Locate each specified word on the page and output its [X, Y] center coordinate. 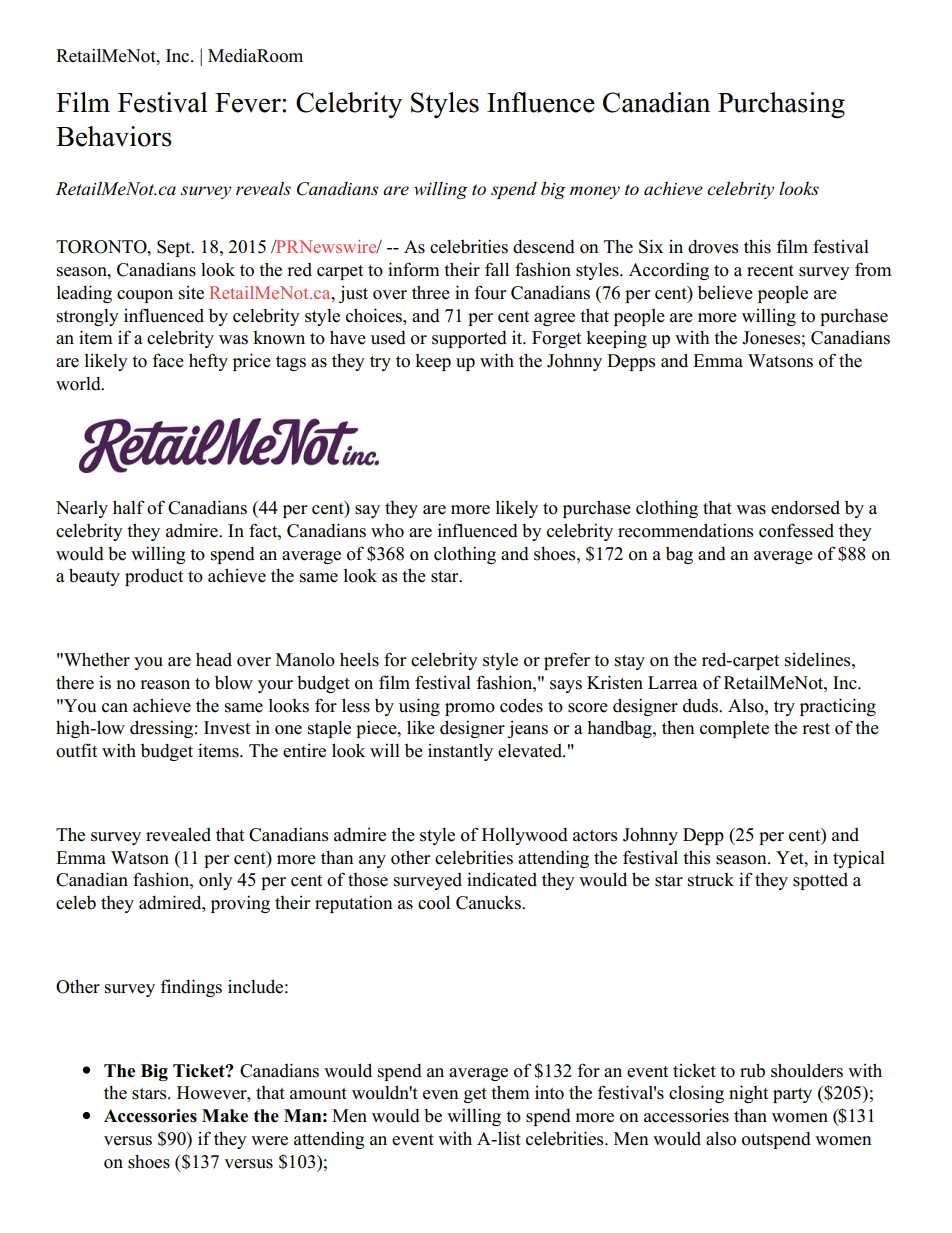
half [129, 507]
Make [225, 1116]
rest [816, 729]
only [216, 881]
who [387, 531]
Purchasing [781, 105]
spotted [820, 881]
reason [165, 685]
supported [469, 339]
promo [470, 709]
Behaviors [114, 136]
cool [434, 902]
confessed [796, 530]
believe [725, 292]
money [595, 192]
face [168, 360]
